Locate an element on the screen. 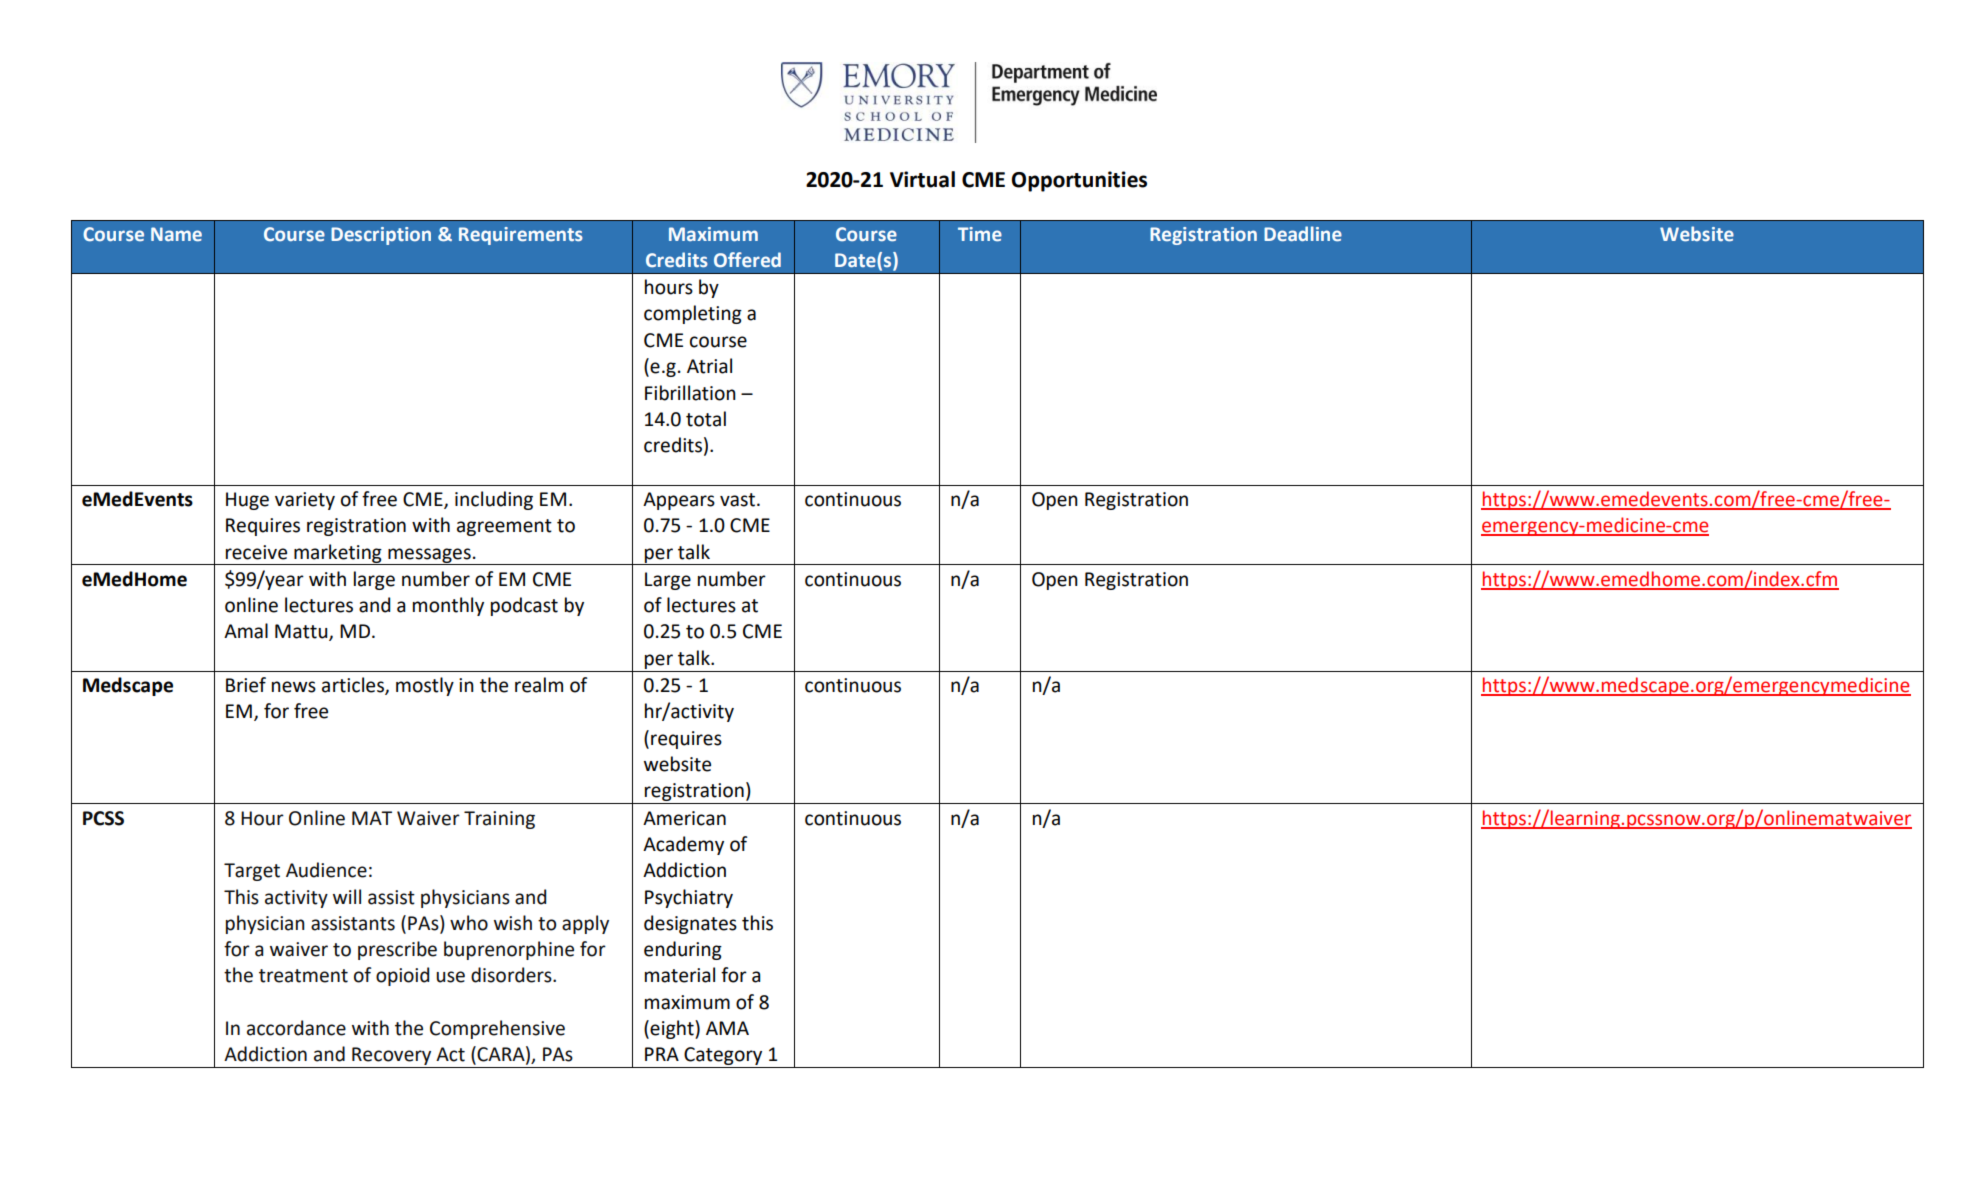 This screenshot has height=1199, width=1976. Opportunities is located at coordinates (1079, 181).
